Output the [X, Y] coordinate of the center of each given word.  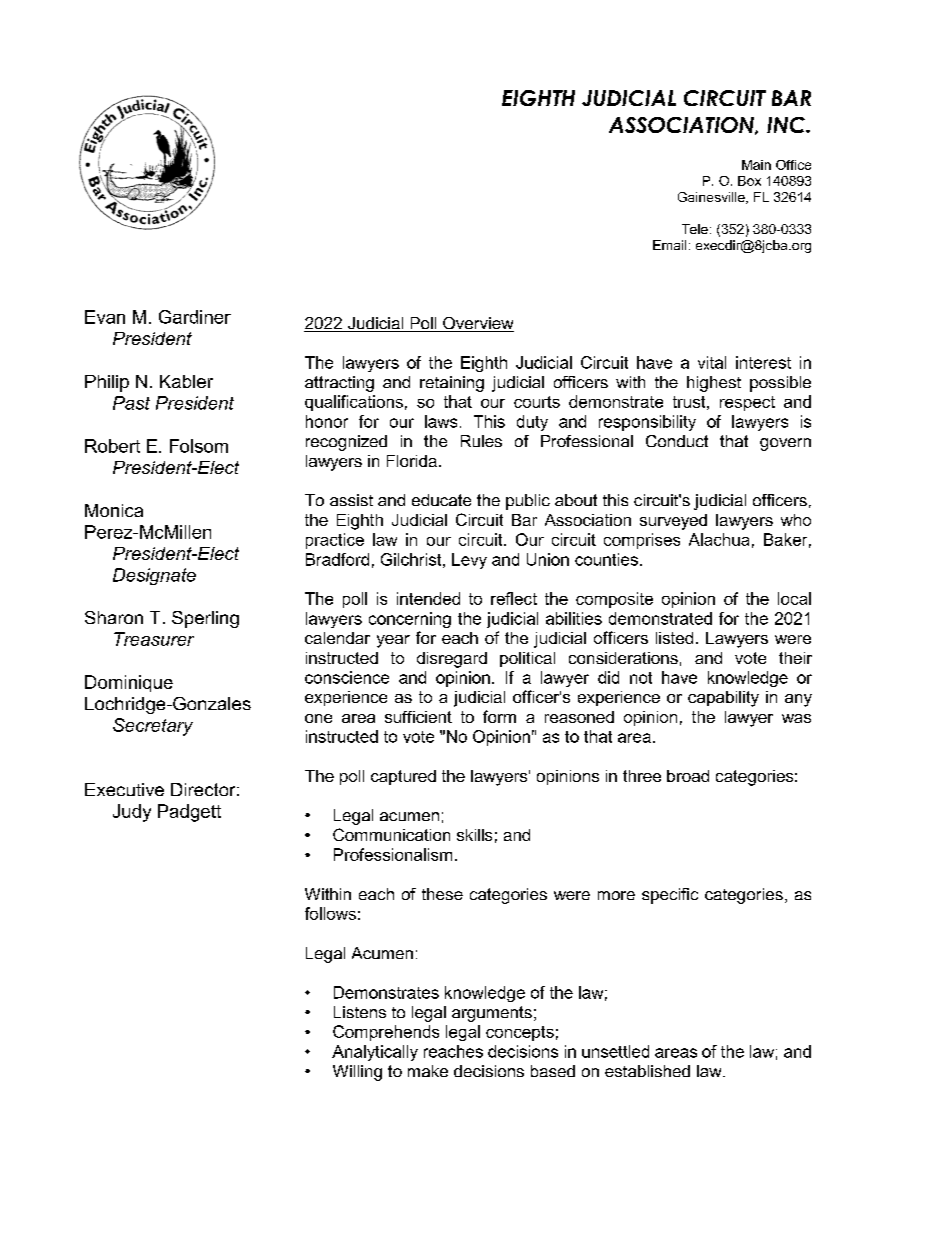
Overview [477, 324]
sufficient [418, 717]
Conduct [677, 441]
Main [756, 165]
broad [688, 776]
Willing [357, 1073]
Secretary [153, 727]
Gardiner [195, 317]
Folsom [199, 446]
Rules [481, 441]
